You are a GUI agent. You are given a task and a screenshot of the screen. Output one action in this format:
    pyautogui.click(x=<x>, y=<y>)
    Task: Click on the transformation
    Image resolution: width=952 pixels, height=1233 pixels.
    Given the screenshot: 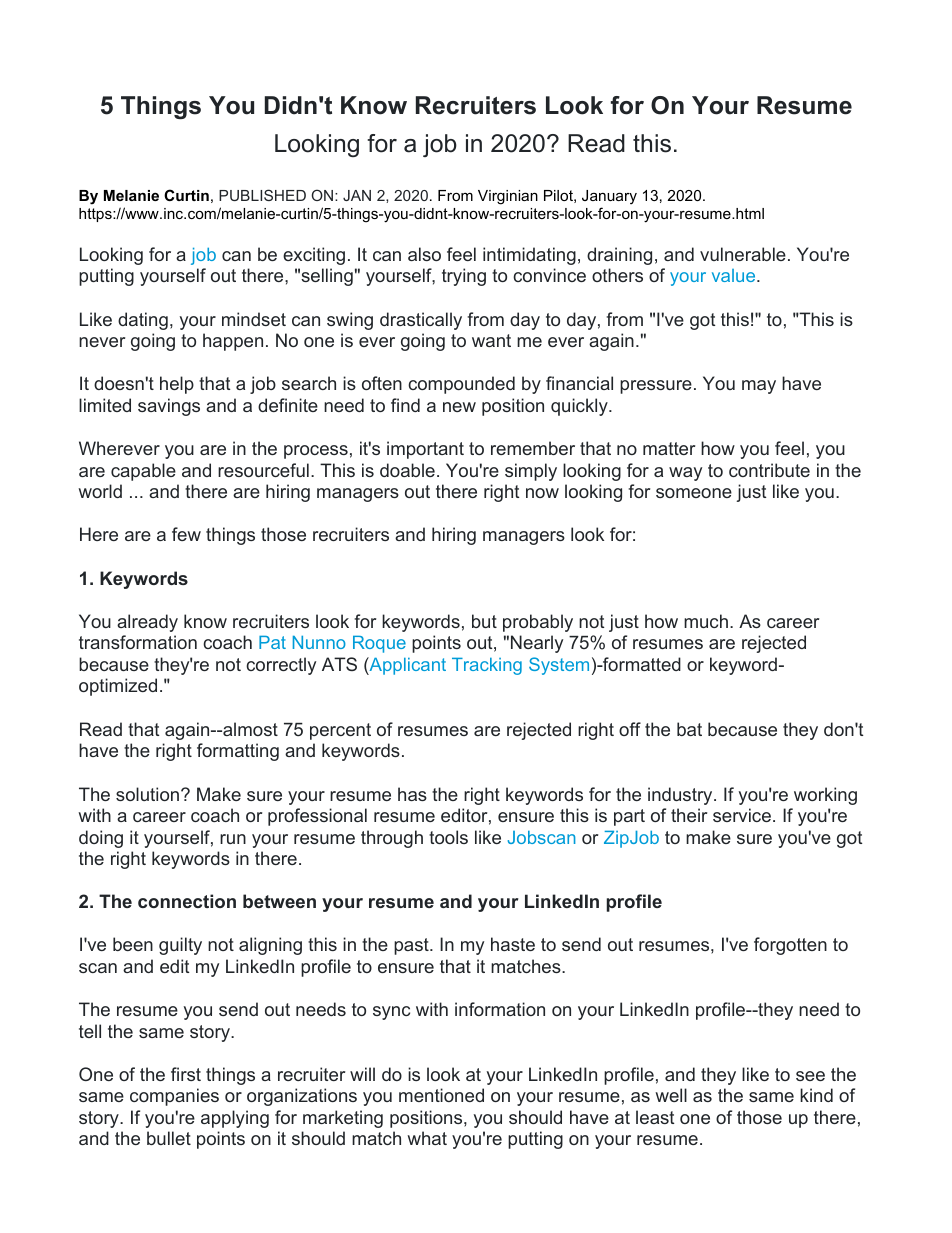 What is the action you would take?
    pyautogui.click(x=138, y=642)
